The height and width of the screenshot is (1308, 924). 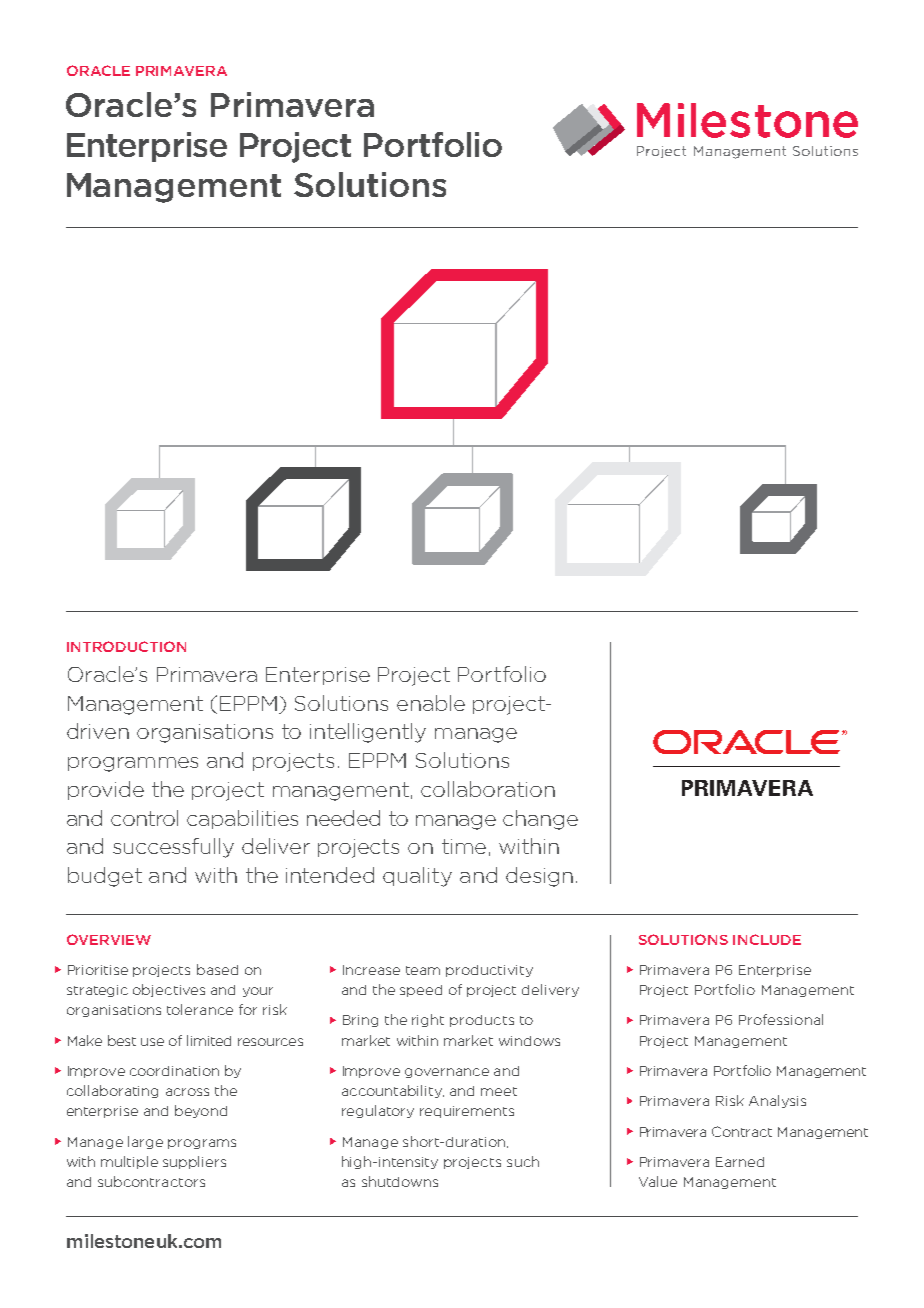 What do you see at coordinates (464, 846) in the screenshot?
I see `time` at bounding box center [464, 846].
